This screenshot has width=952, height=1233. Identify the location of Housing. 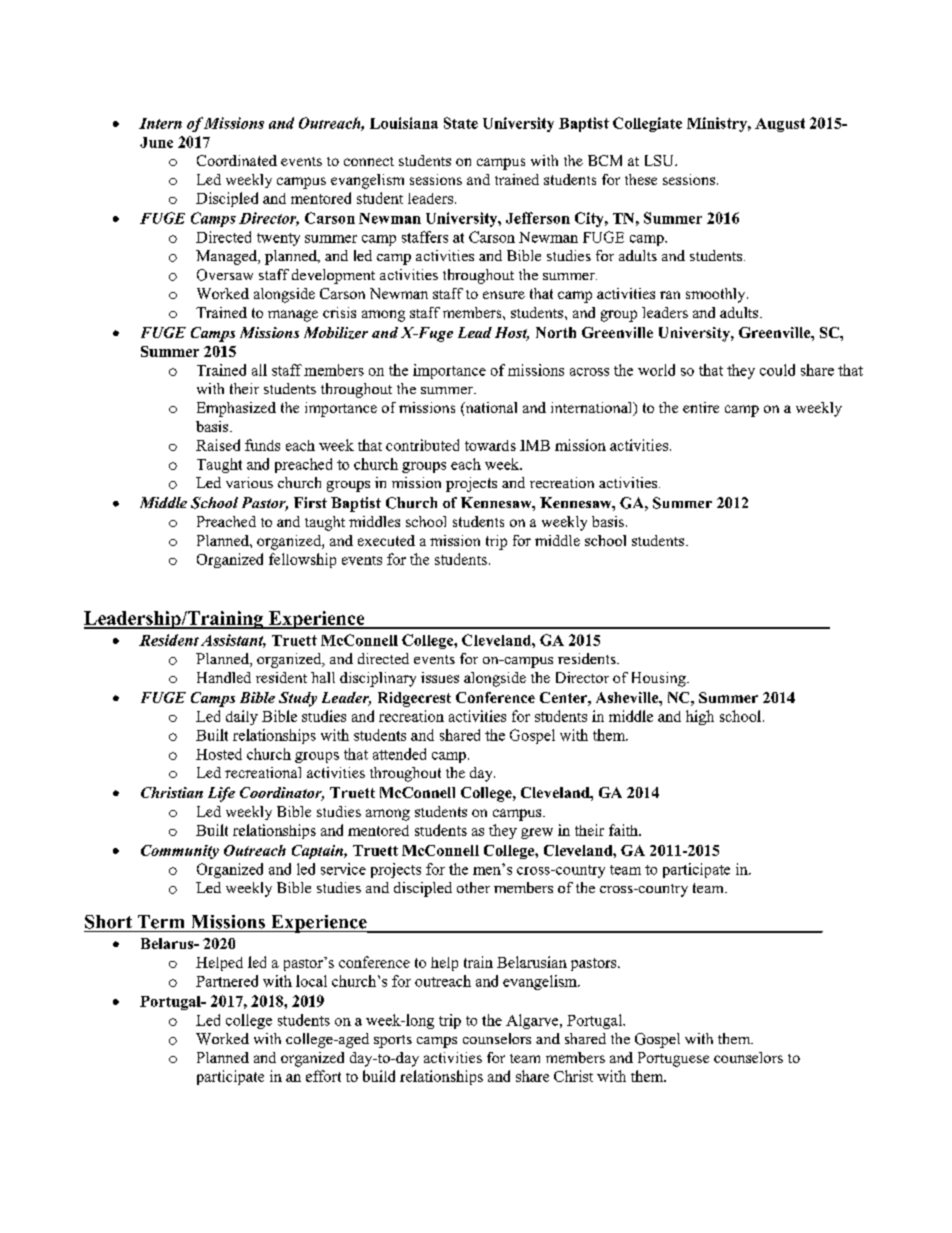
(660, 679).
